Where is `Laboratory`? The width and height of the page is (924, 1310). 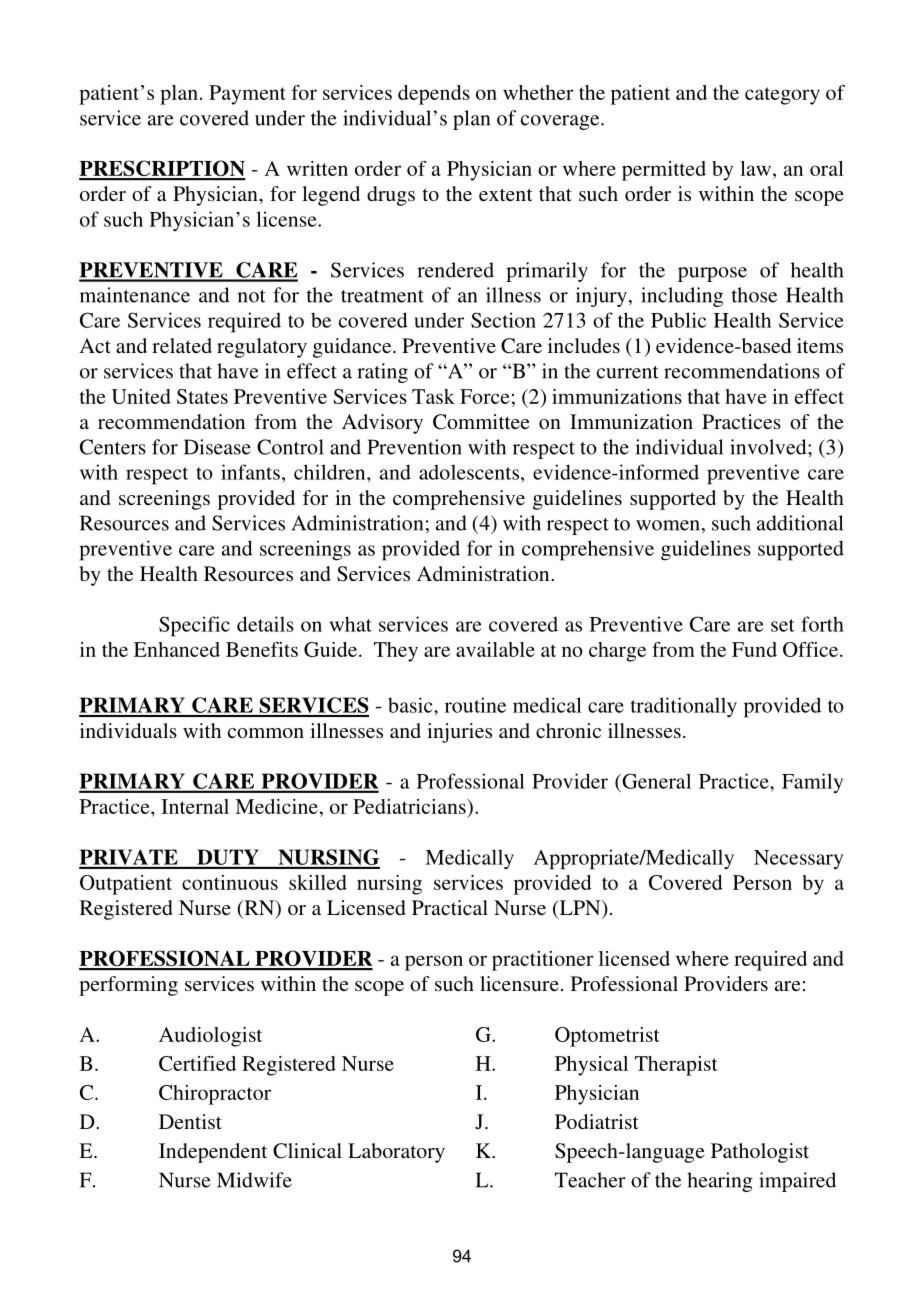 Laboratory is located at coordinates (396, 1153).
